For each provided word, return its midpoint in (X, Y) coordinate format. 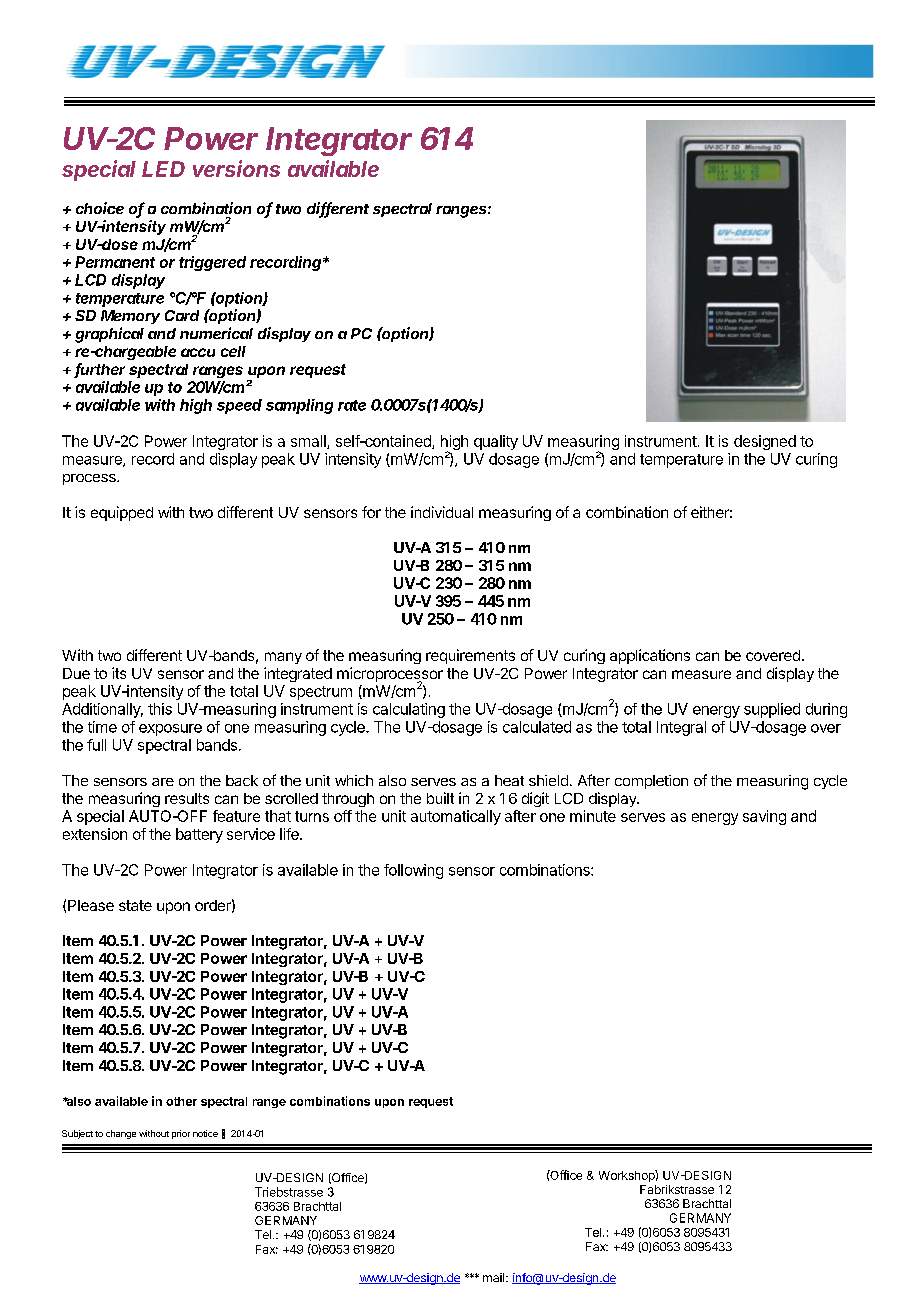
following (413, 871)
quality (496, 442)
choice (100, 208)
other (181, 1101)
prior (181, 1134)
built (440, 798)
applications (650, 656)
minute (593, 816)
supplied (772, 710)
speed (239, 406)
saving (764, 817)
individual (442, 512)
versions (236, 168)
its (119, 673)
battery (199, 835)
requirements (470, 656)
